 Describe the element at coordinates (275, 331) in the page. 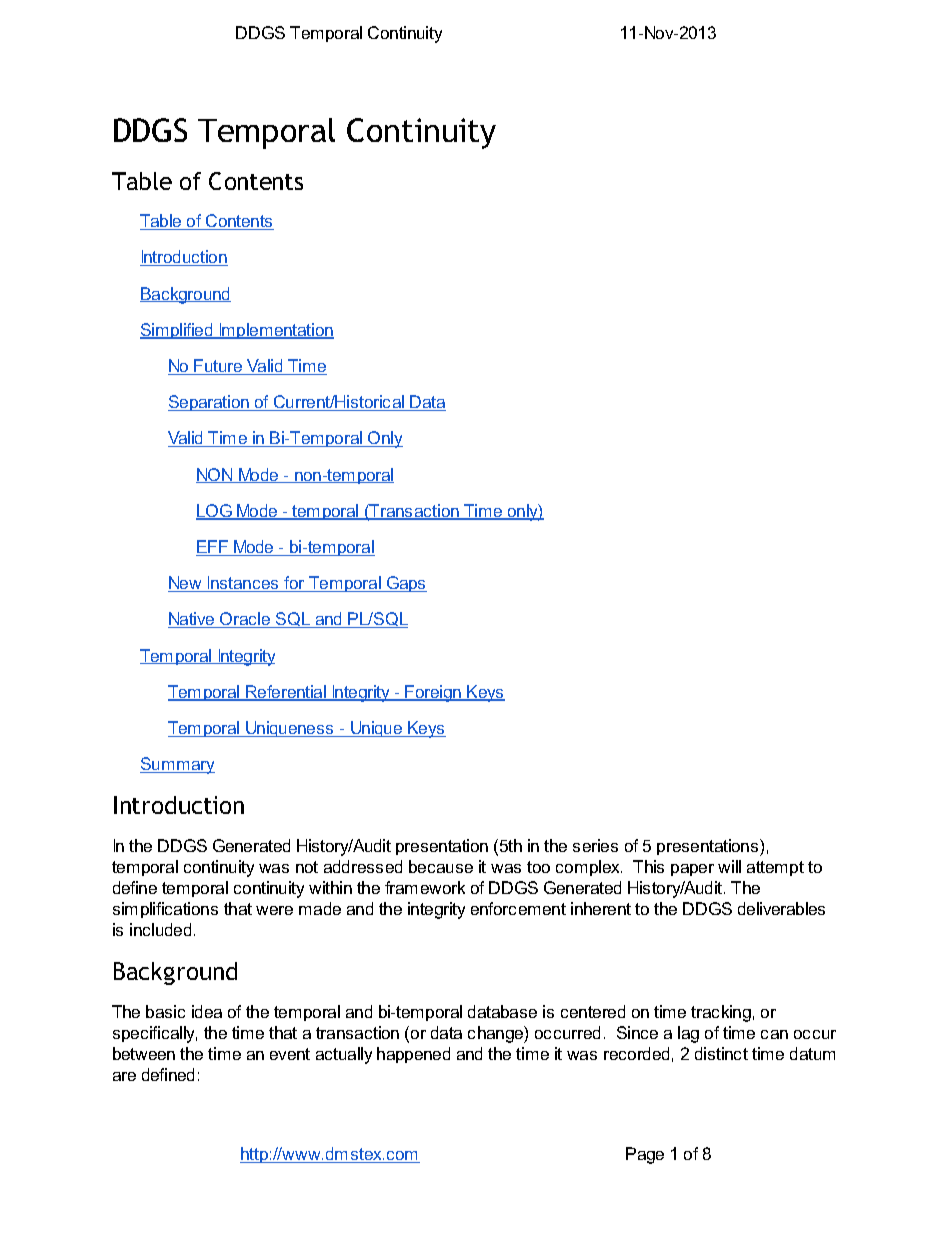

I see `Implementation` at that location.
